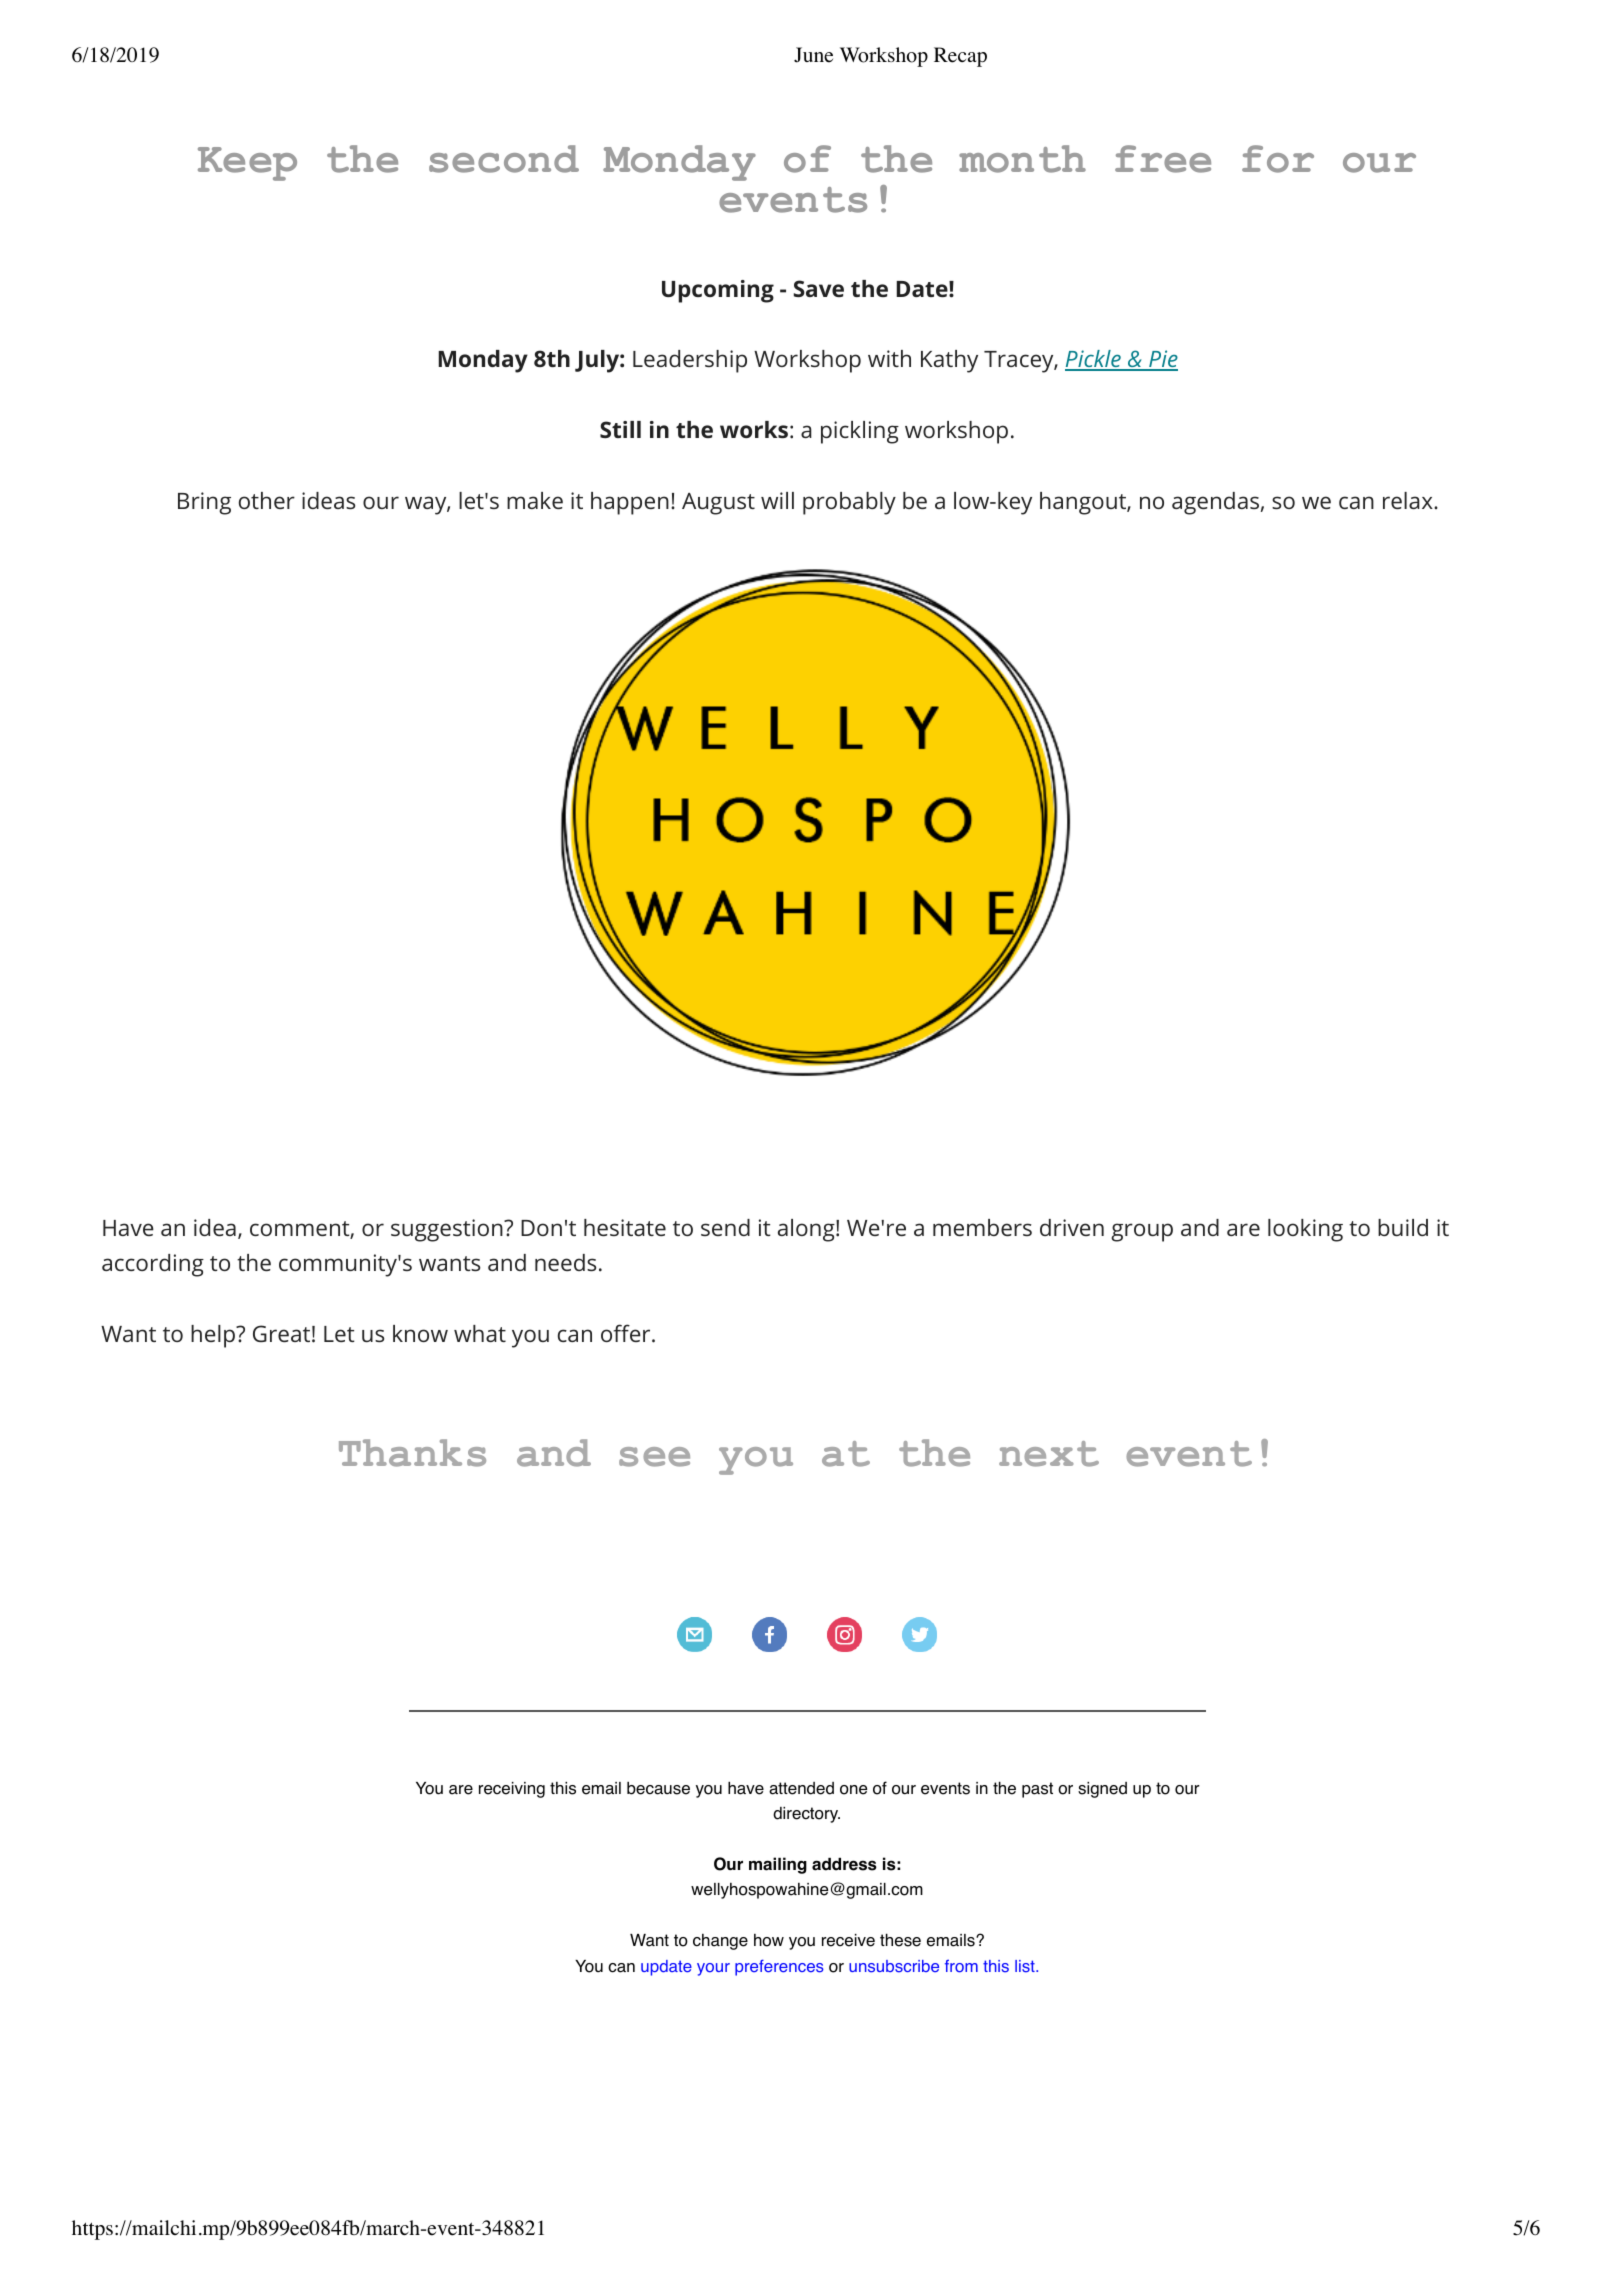  I want to click on group, so click(1142, 1232).
